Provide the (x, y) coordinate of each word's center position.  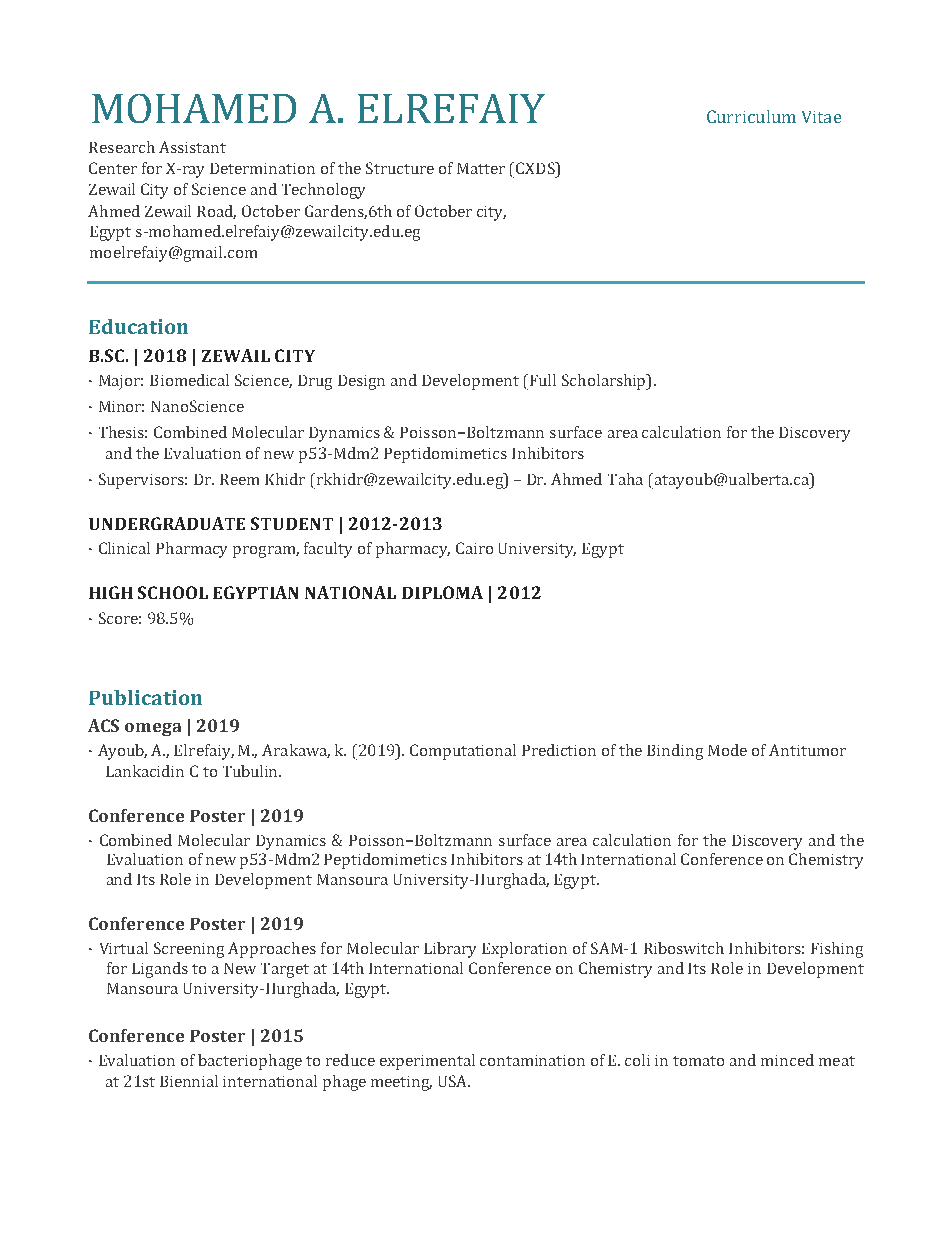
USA (454, 1081)
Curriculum (751, 116)
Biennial (189, 1081)
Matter (481, 168)
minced (787, 1060)
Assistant (192, 147)
